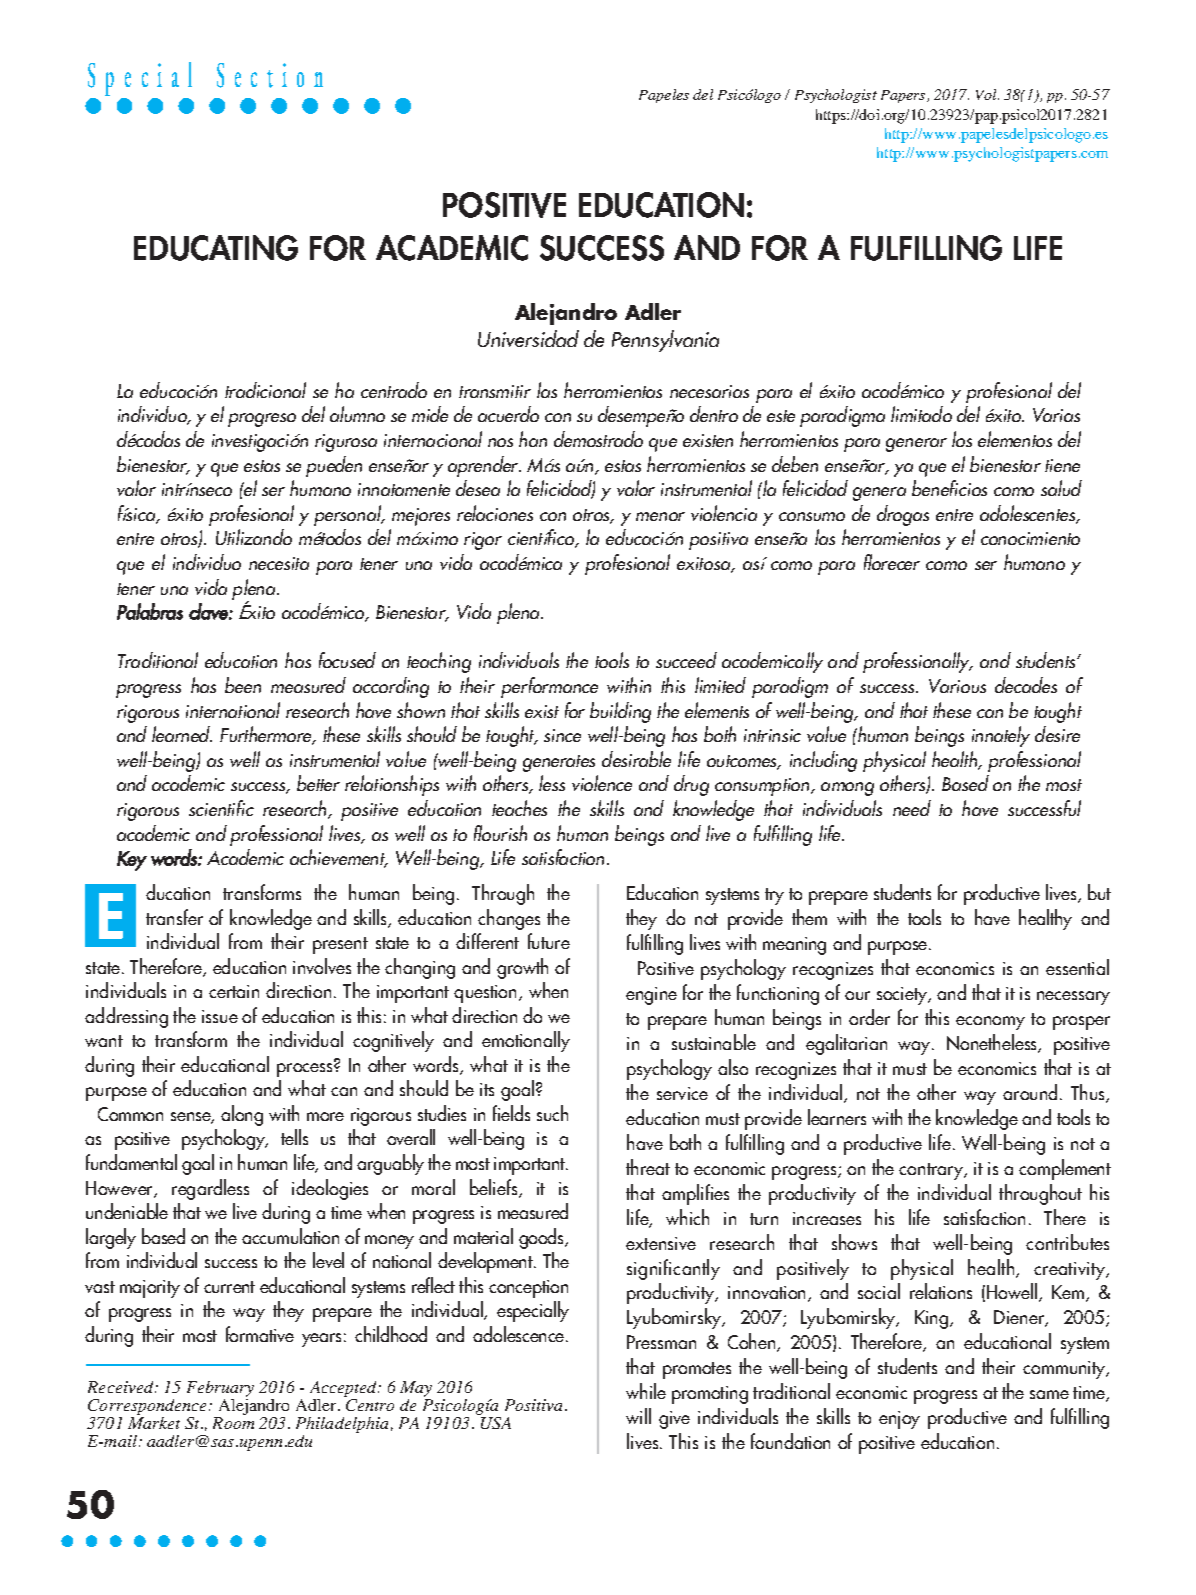  What do you see at coordinates (899, 1420) in the page?
I see `enjoy` at bounding box center [899, 1420].
